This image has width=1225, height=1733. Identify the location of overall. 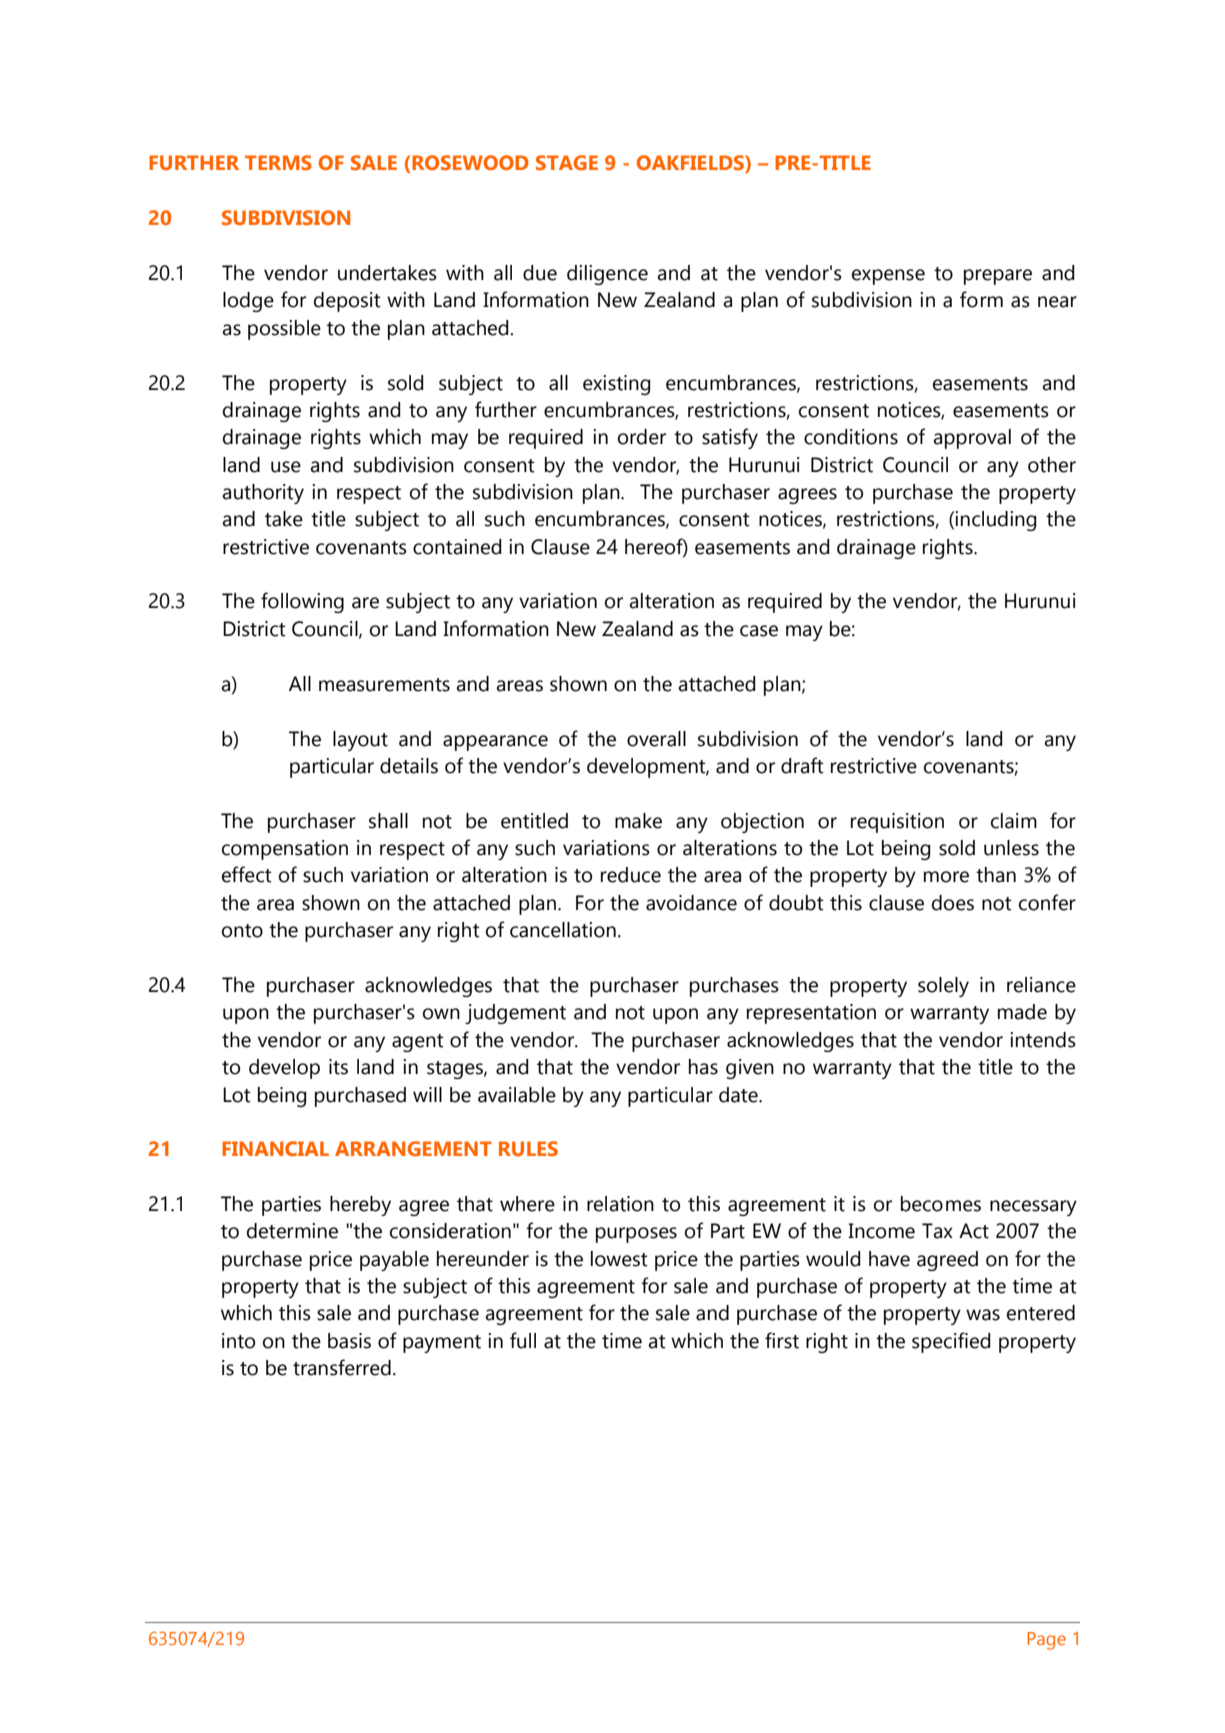
(656, 739).
